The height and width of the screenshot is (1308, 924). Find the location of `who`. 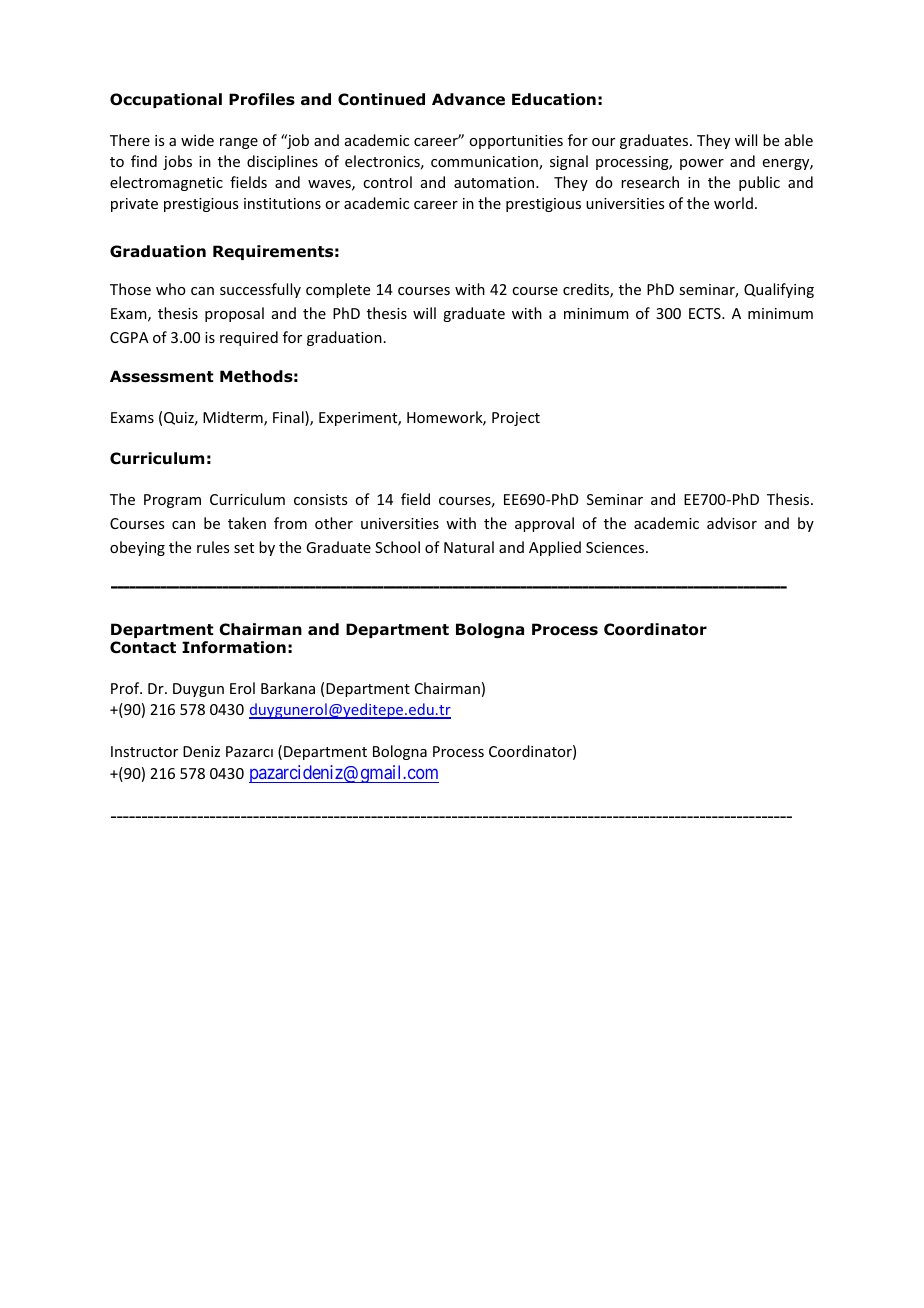

who is located at coordinates (171, 289).
